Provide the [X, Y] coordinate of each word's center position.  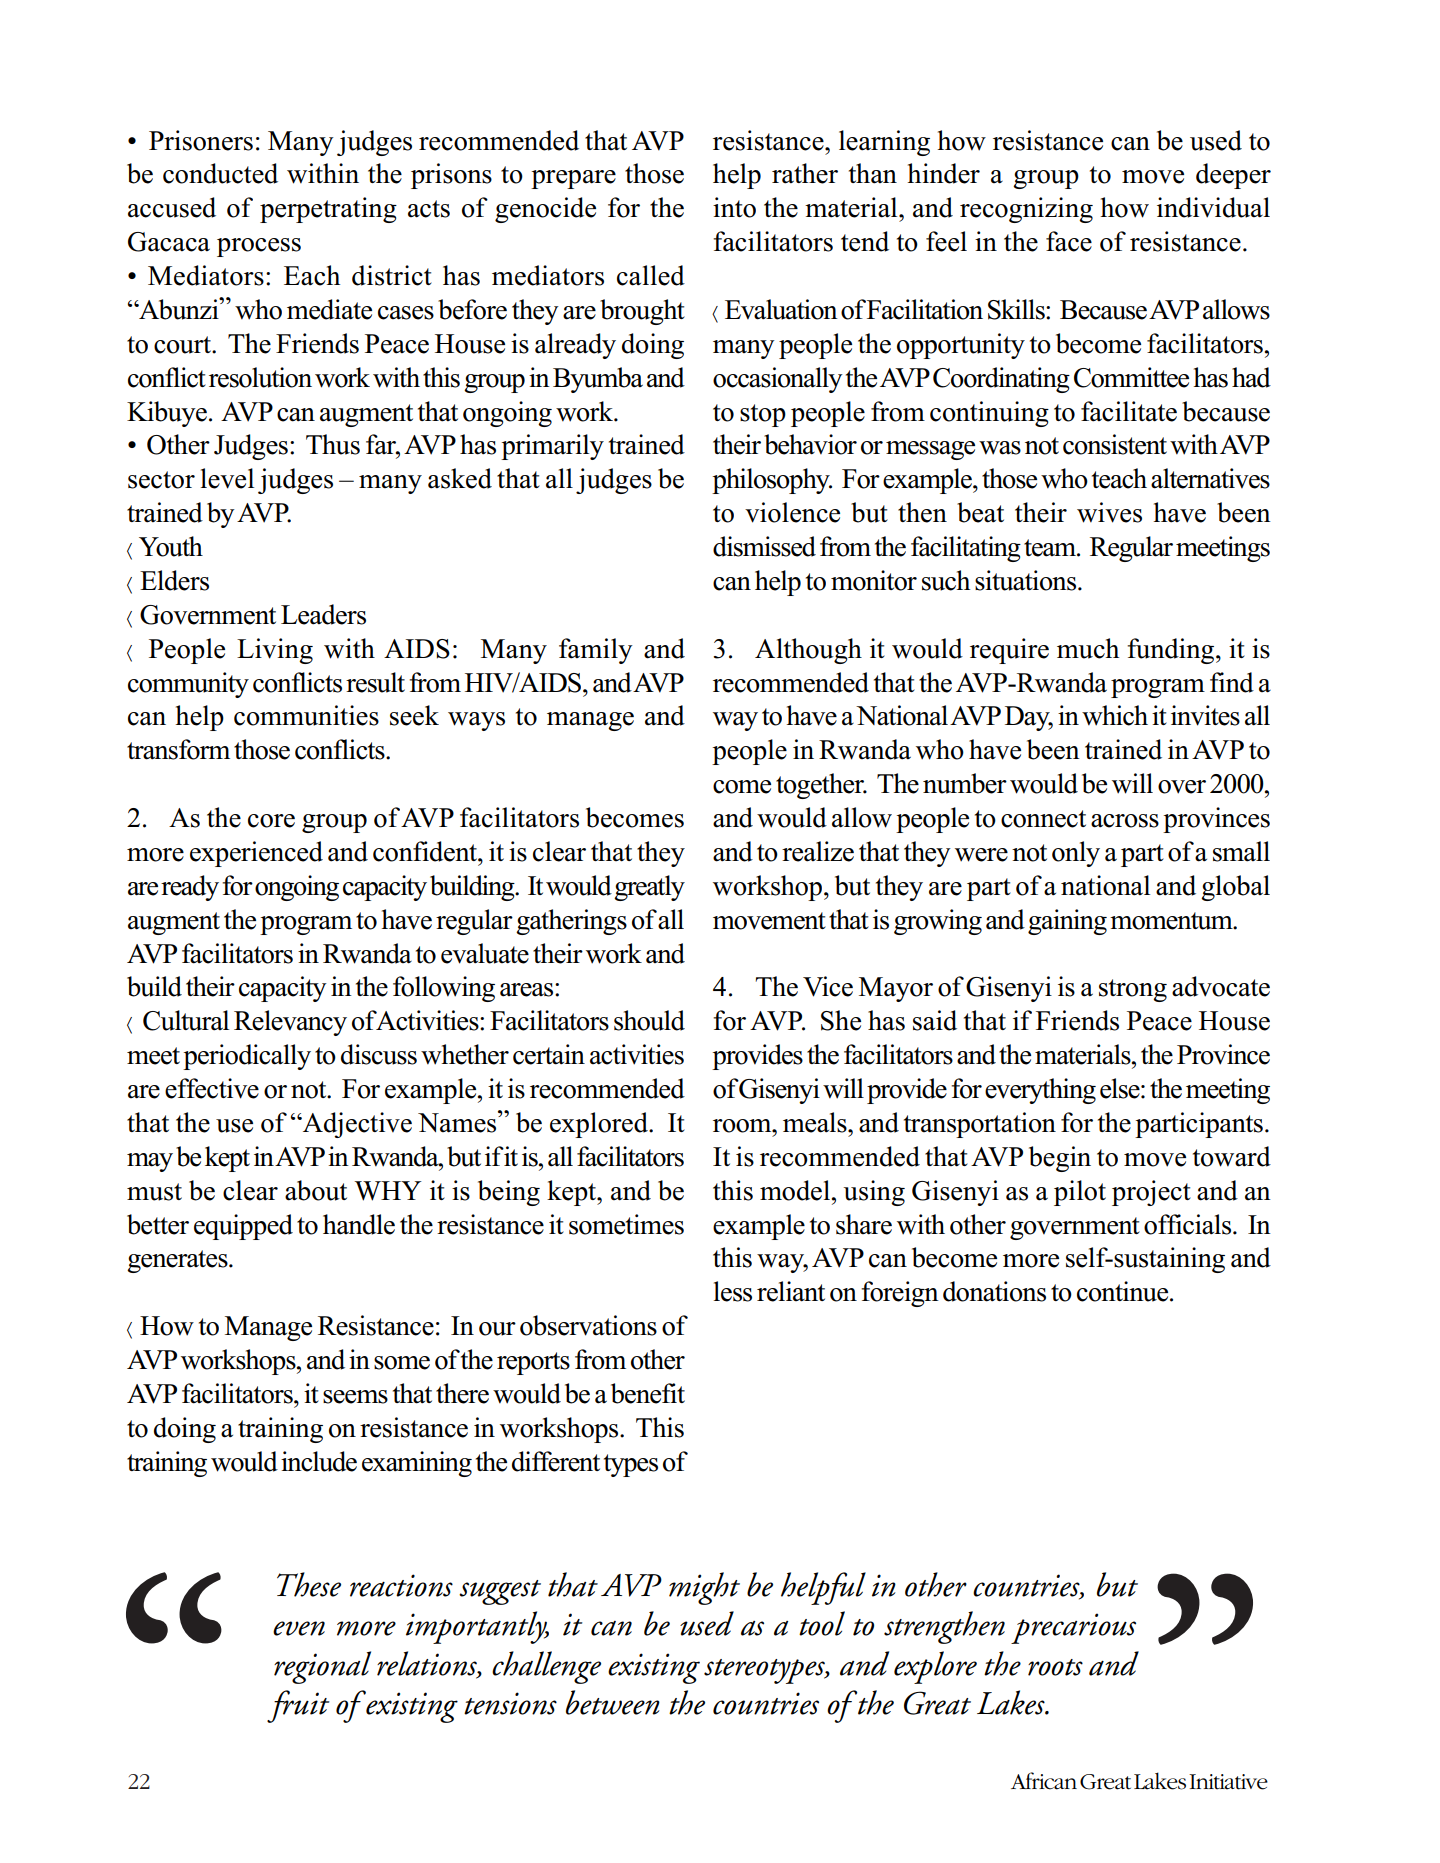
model [795, 1190]
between [613, 1702]
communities [306, 715]
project [1151, 1193]
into [734, 207]
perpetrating [328, 210]
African [1044, 1781]
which [1115, 715]
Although [808, 651]
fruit [298, 1706]
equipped [243, 1227]
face [1069, 241]
